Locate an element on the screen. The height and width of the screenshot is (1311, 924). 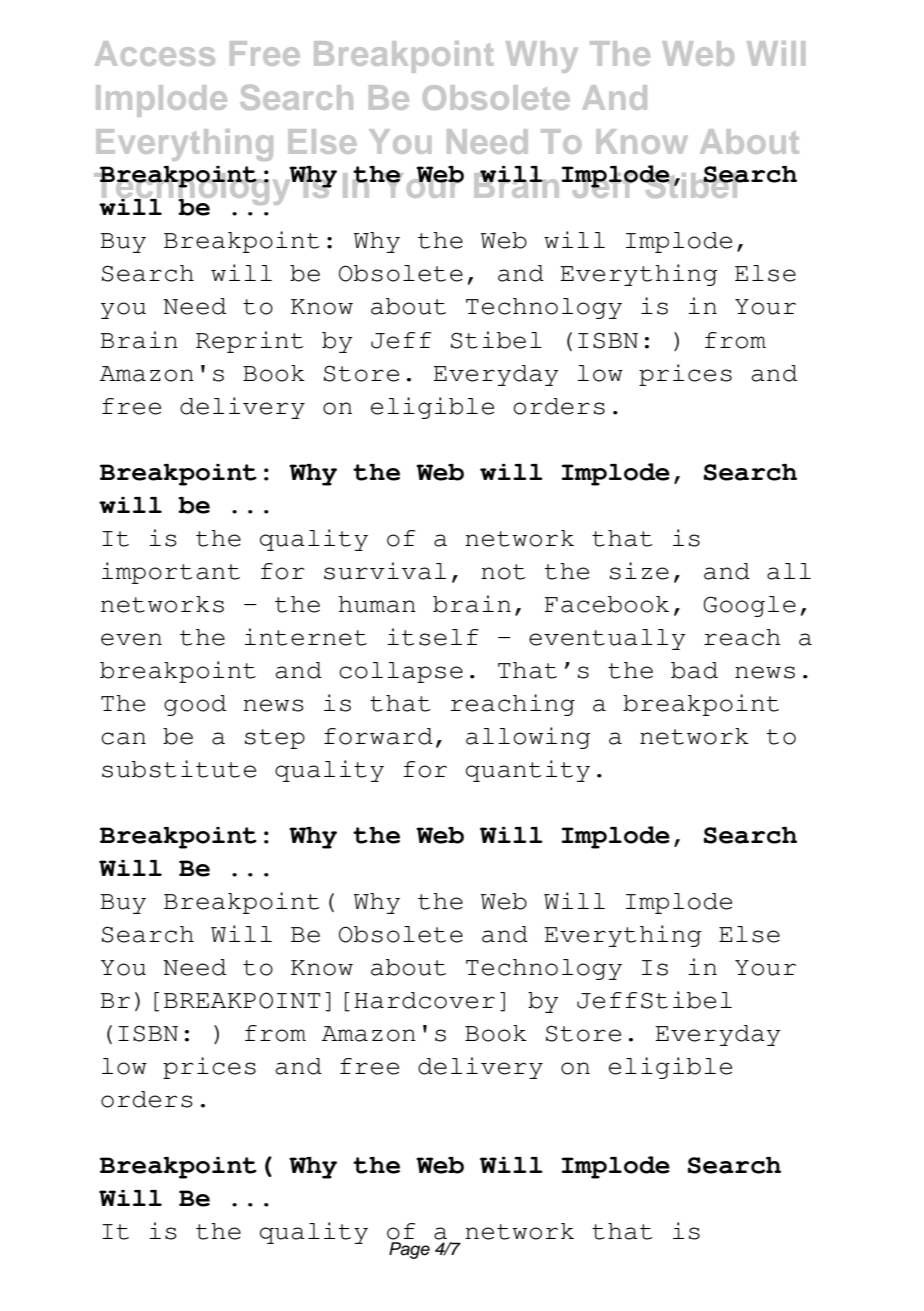
Page is located at coordinates (409, 1250).
